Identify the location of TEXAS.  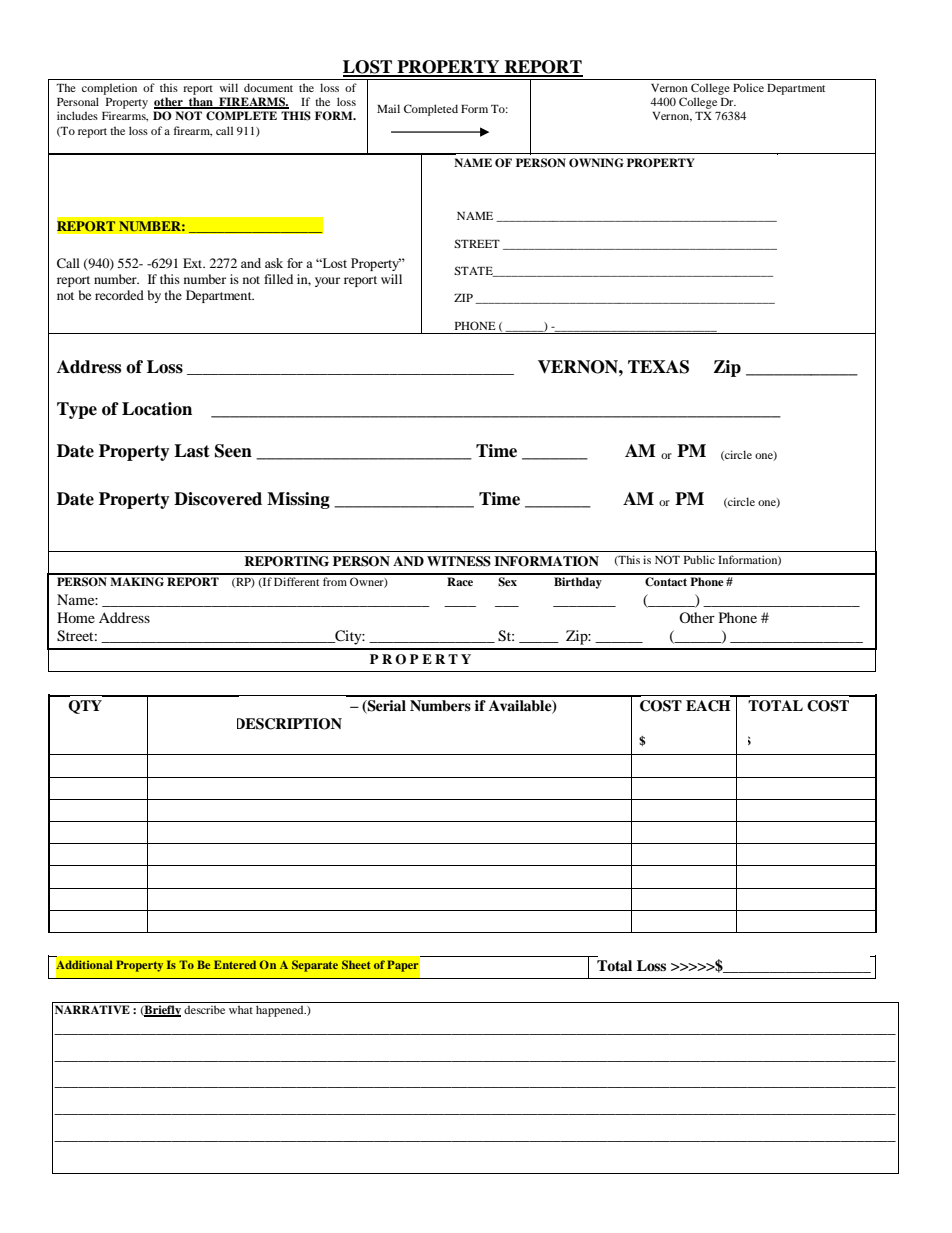
(658, 367).
